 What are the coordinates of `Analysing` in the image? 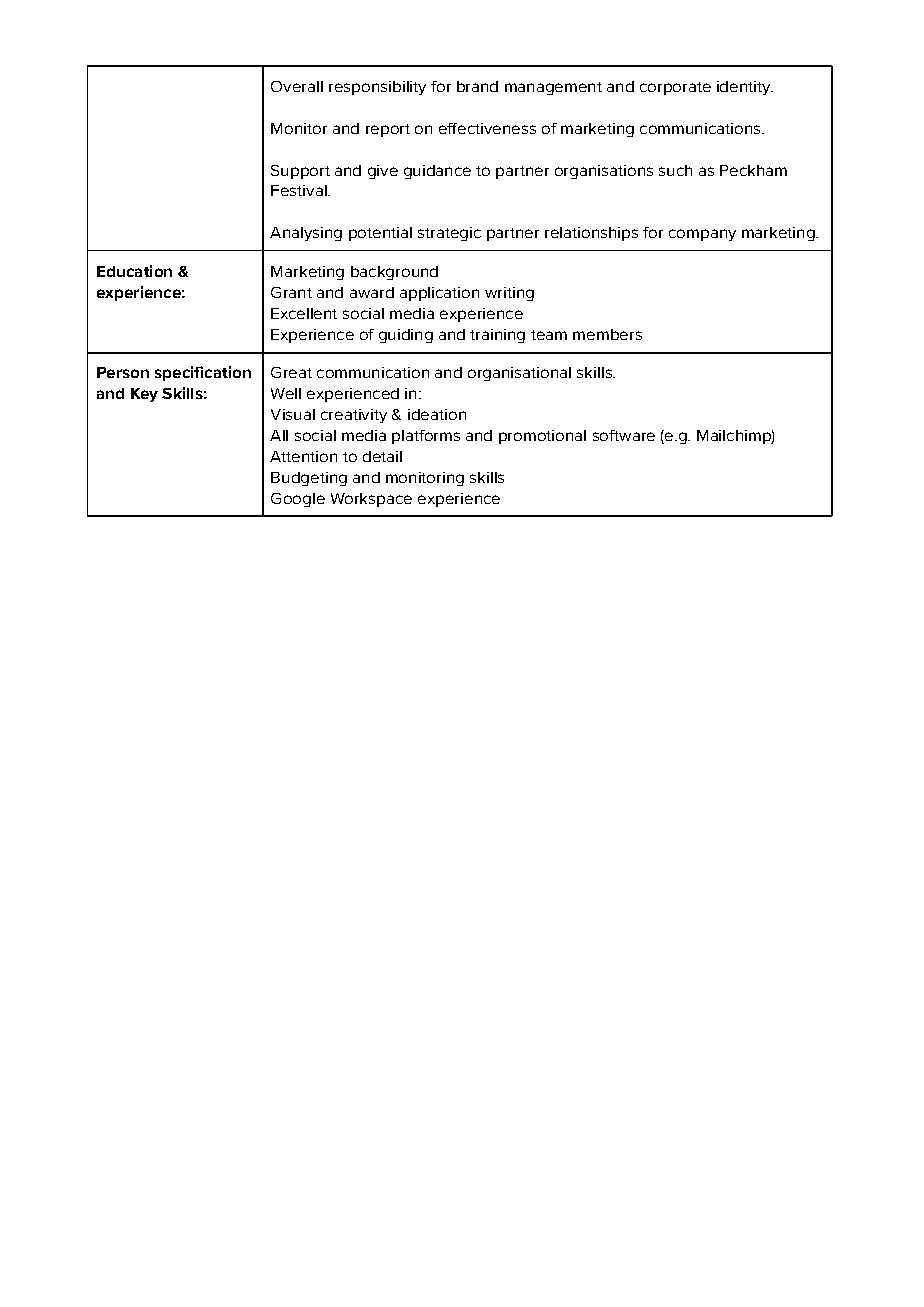 It's located at (306, 234).
